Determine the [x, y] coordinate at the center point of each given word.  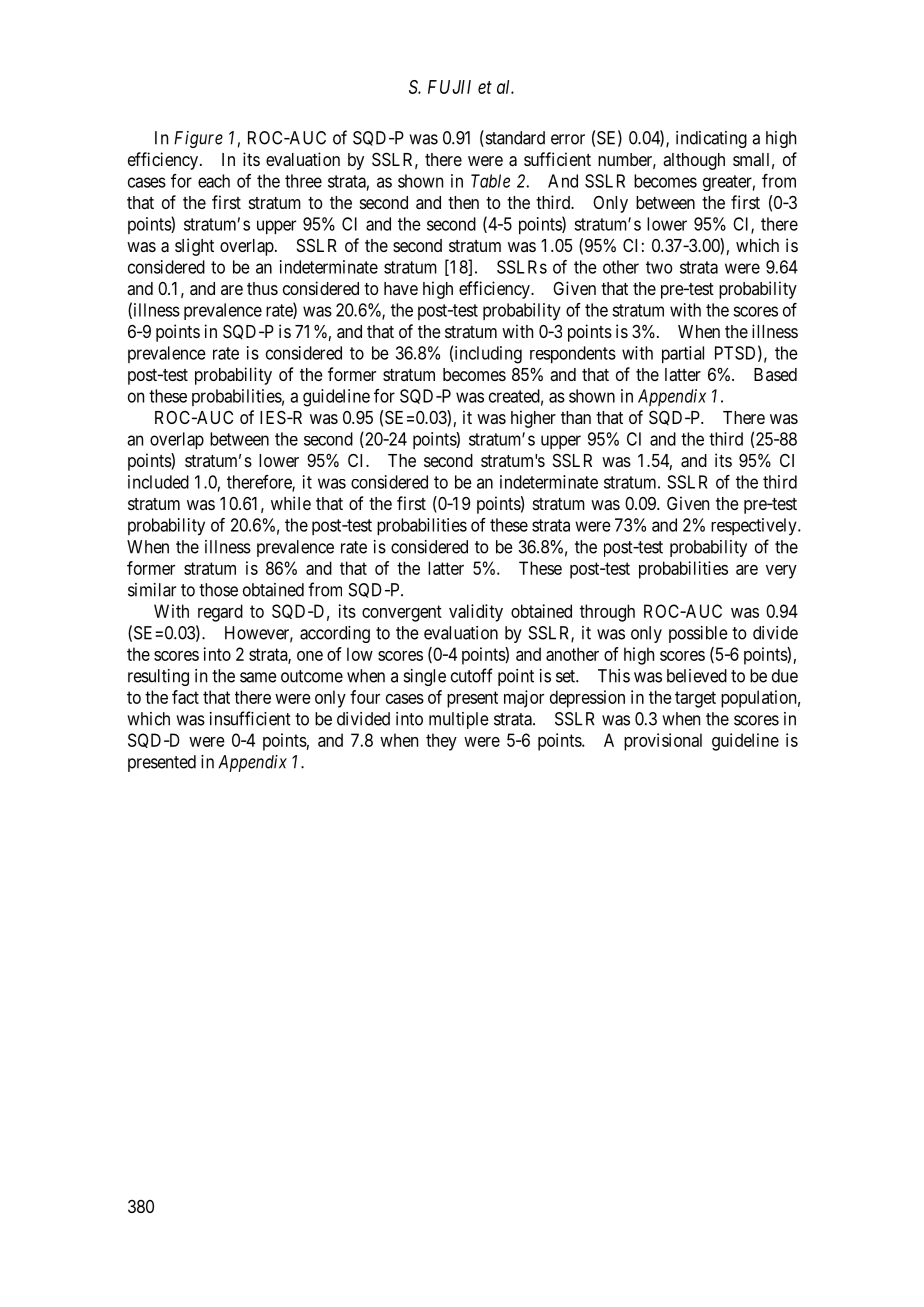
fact [185, 697]
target [695, 699]
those [218, 590]
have [401, 288]
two [659, 267]
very [781, 572]
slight [194, 247]
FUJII [449, 87]
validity [476, 613]
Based [775, 374]
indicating [711, 139]
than [576, 417]
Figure [198, 139]
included [158, 482]
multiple [459, 720]
